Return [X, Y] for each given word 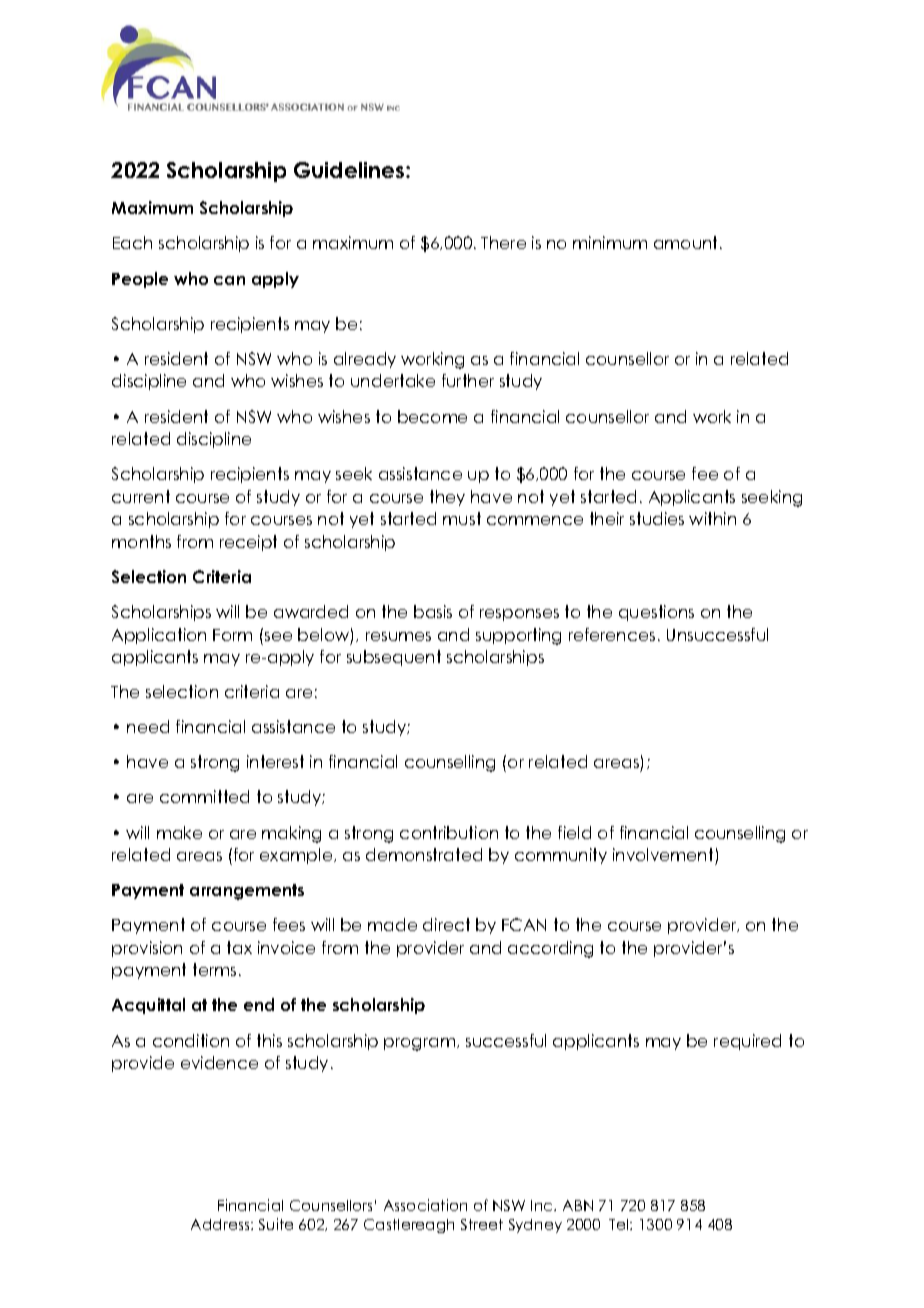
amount [687, 242]
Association [425, 1205]
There [503, 242]
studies [657, 518]
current [141, 496]
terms [214, 969]
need [148, 726]
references [612, 634]
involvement [663, 854]
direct [446, 924]
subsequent [394, 658]
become [432, 416]
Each [132, 242]
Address [221, 1224]
